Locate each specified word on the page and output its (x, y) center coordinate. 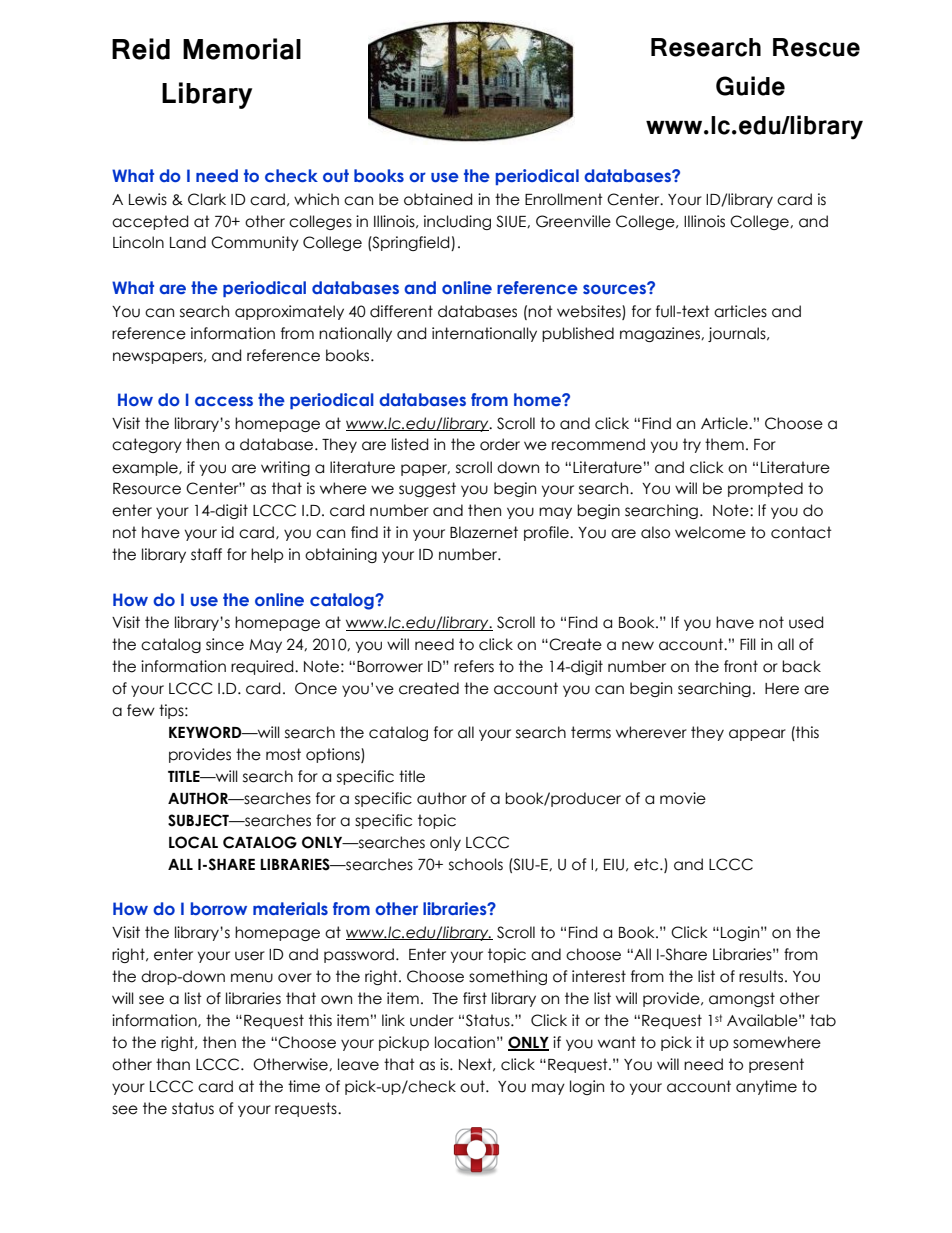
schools (476, 864)
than (173, 1064)
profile (547, 533)
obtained (438, 199)
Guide (750, 86)
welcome (710, 532)
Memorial (242, 49)
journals (738, 334)
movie (683, 798)
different (401, 311)
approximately (289, 312)
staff (206, 554)
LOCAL (193, 842)
